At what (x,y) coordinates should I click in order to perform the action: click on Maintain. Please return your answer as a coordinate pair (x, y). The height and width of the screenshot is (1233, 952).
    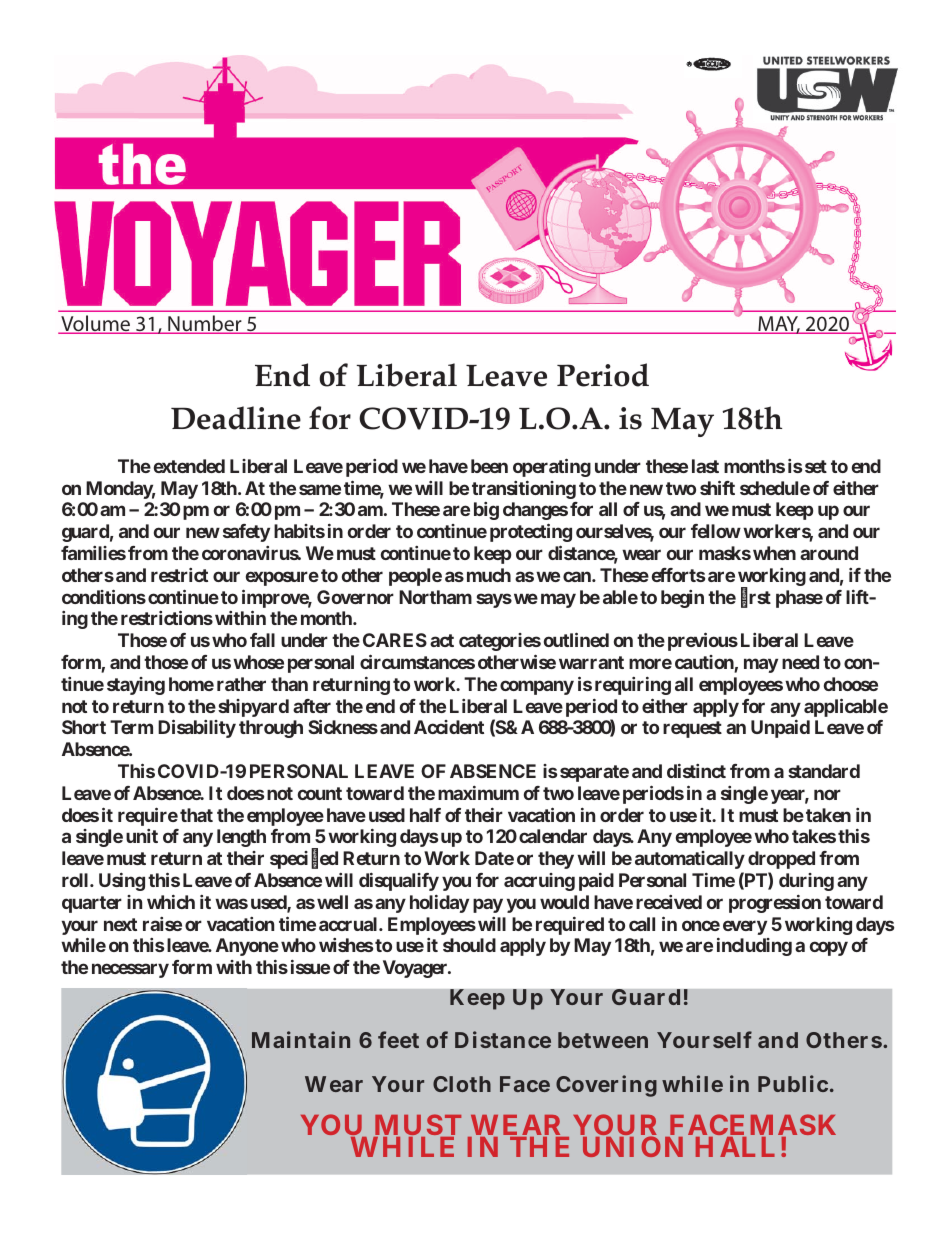
    Looking at the image, I should click on (301, 1039).
